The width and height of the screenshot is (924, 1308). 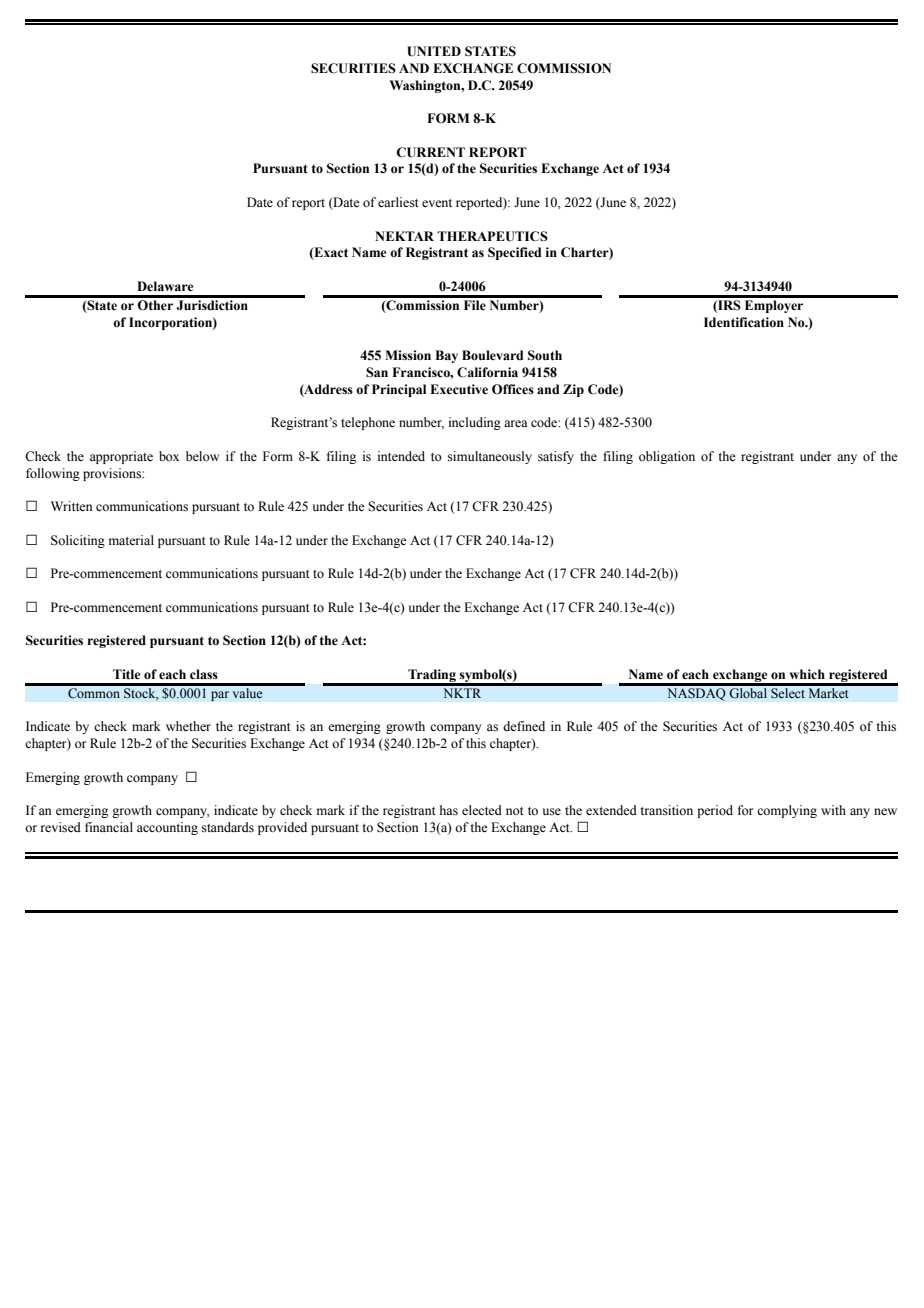 I want to click on box, so click(x=169, y=456).
